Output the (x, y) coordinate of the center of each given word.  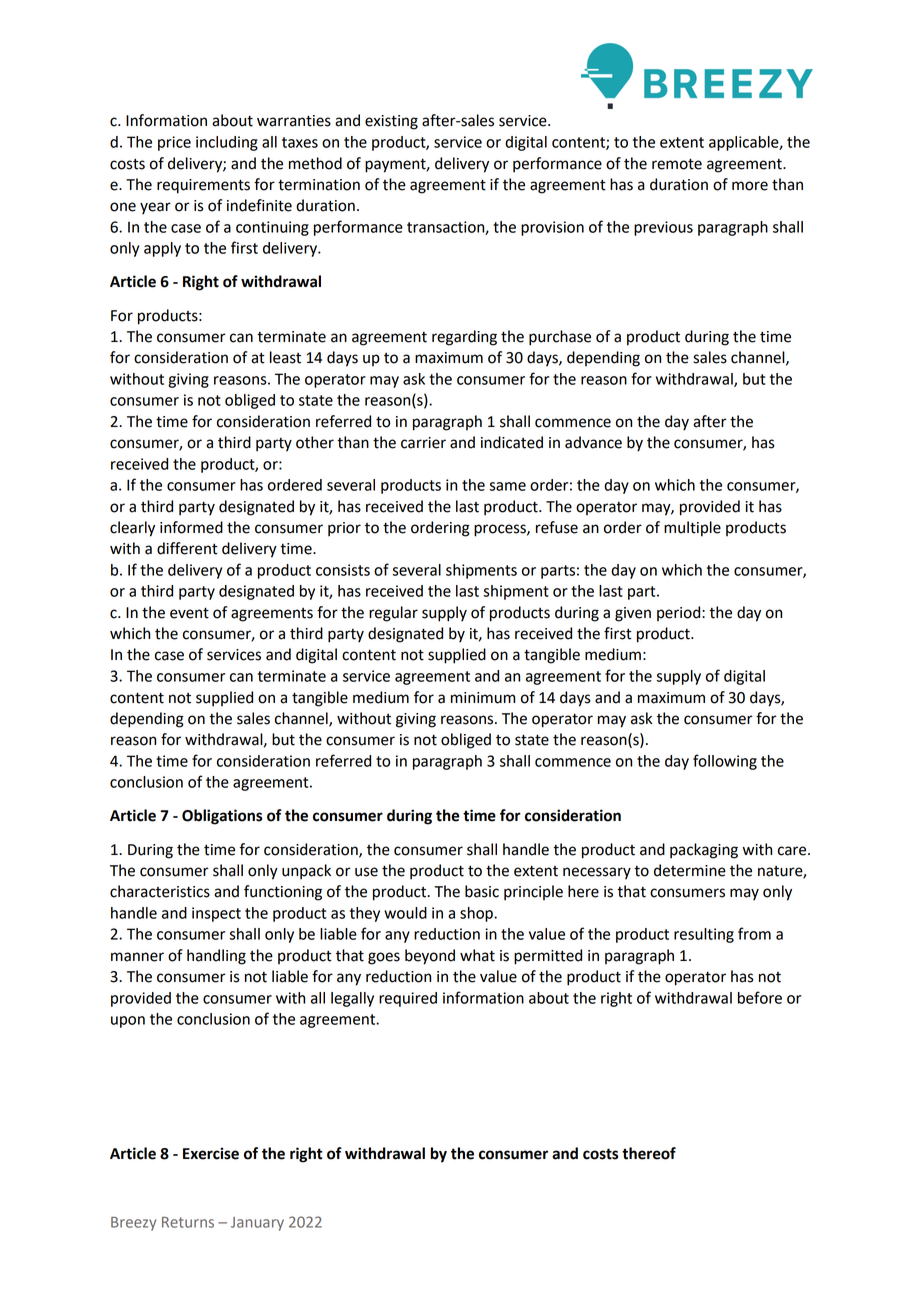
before (760, 997)
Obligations (222, 817)
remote (677, 164)
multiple (692, 529)
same (507, 486)
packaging (704, 851)
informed (191, 527)
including (227, 143)
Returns (188, 1222)
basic (482, 891)
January (257, 1224)
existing (391, 122)
